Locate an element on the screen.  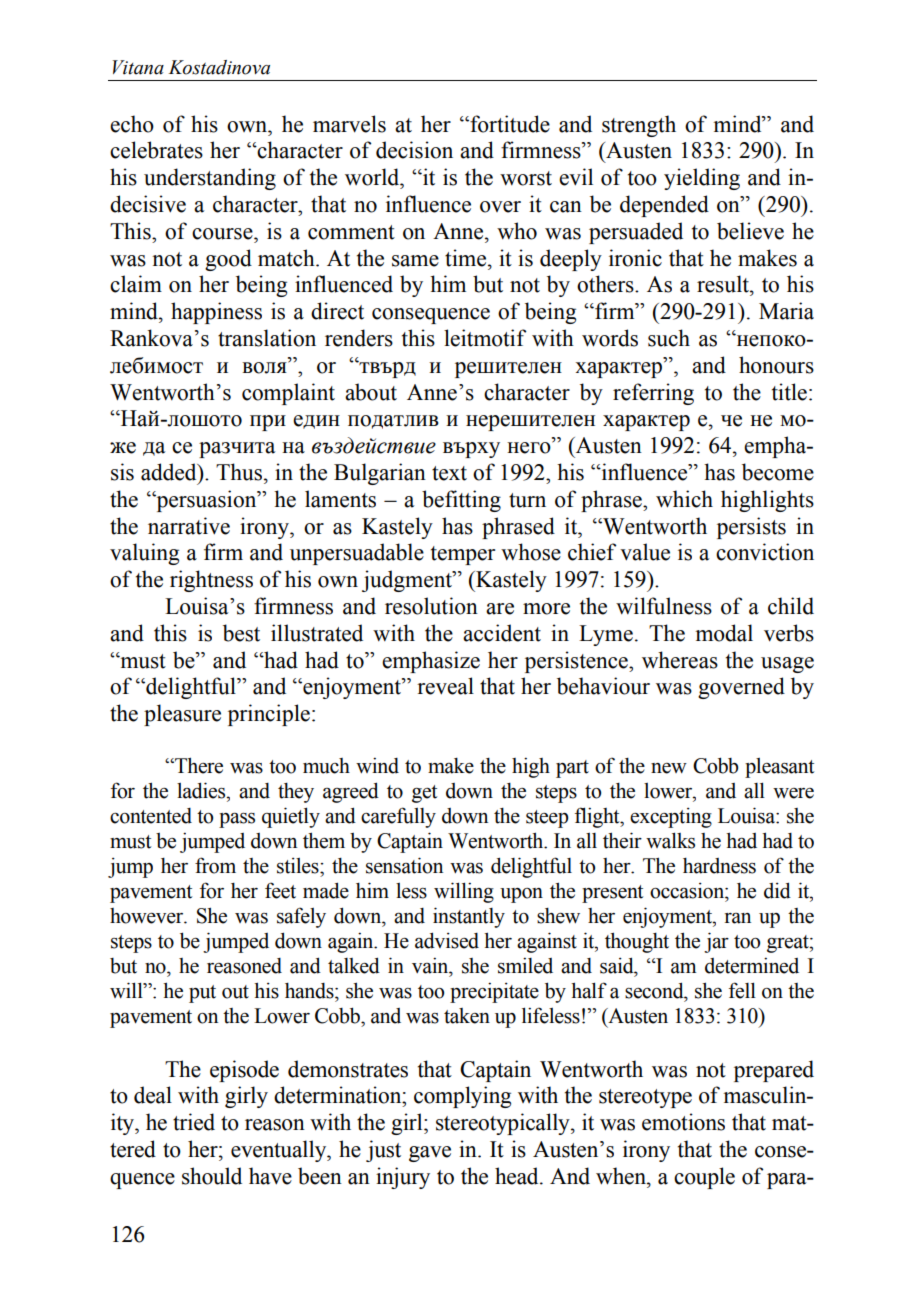
decision is located at coordinates (414, 150).
